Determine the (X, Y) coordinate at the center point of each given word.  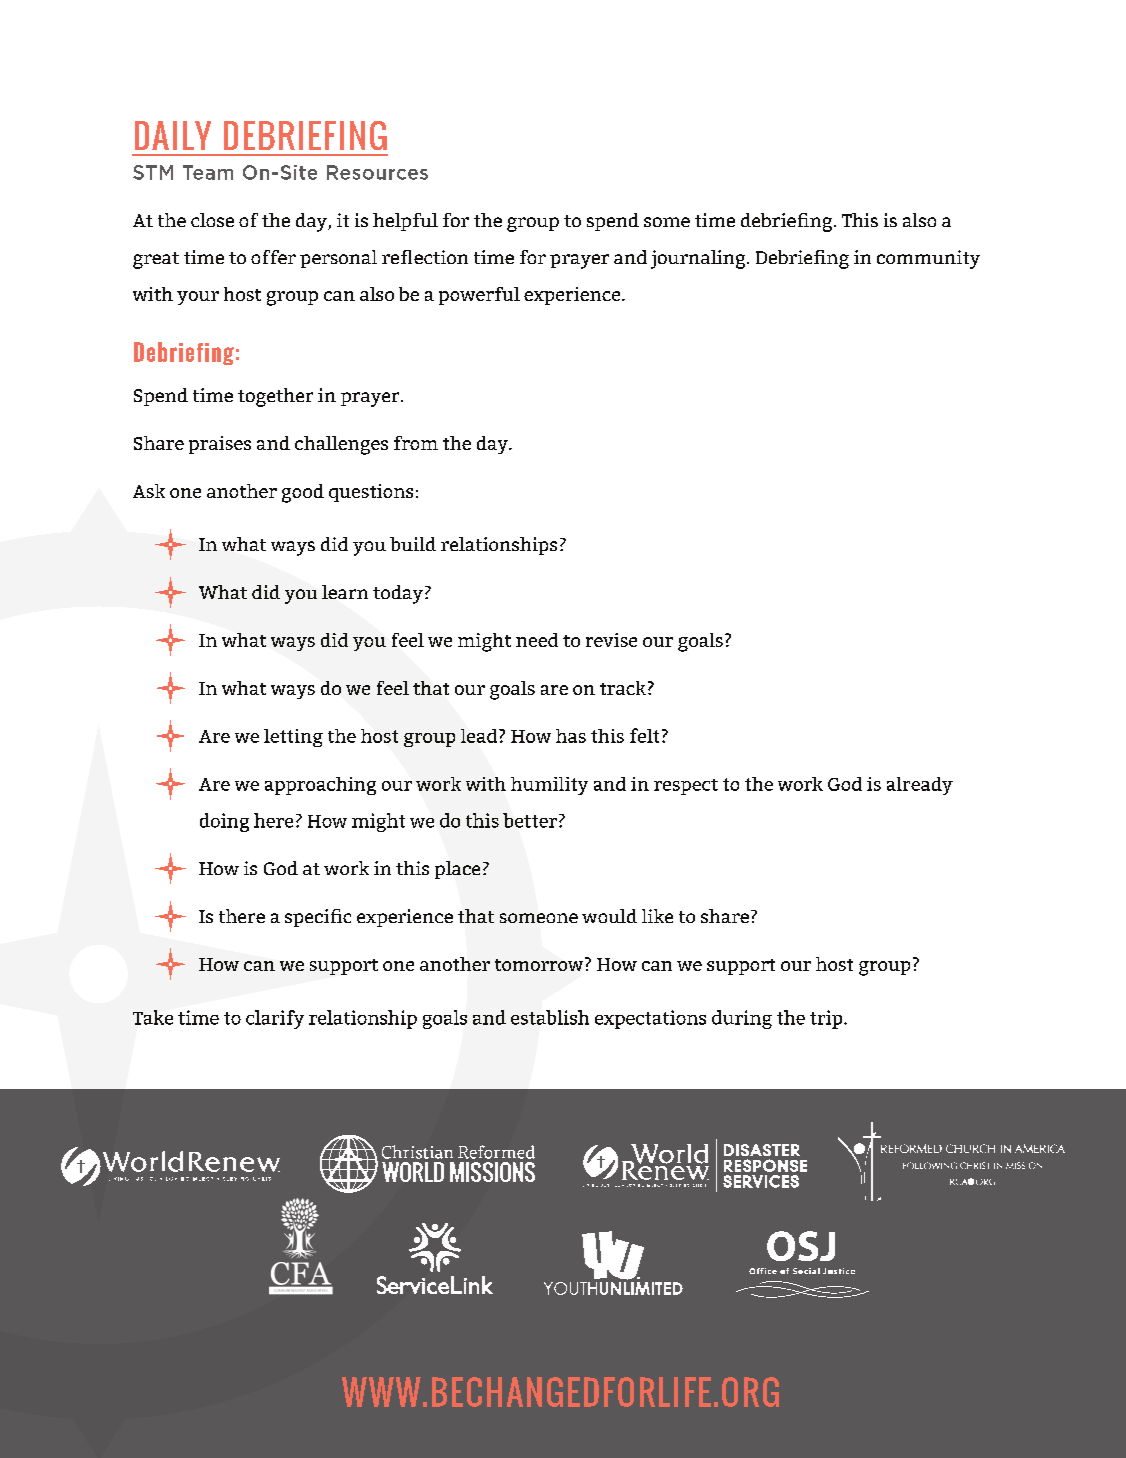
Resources (377, 172)
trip (827, 1019)
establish (550, 1017)
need (537, 640)
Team (208, 172)
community (928, 259)
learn (345, 592)
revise (611, 640)
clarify (275, 1019)
